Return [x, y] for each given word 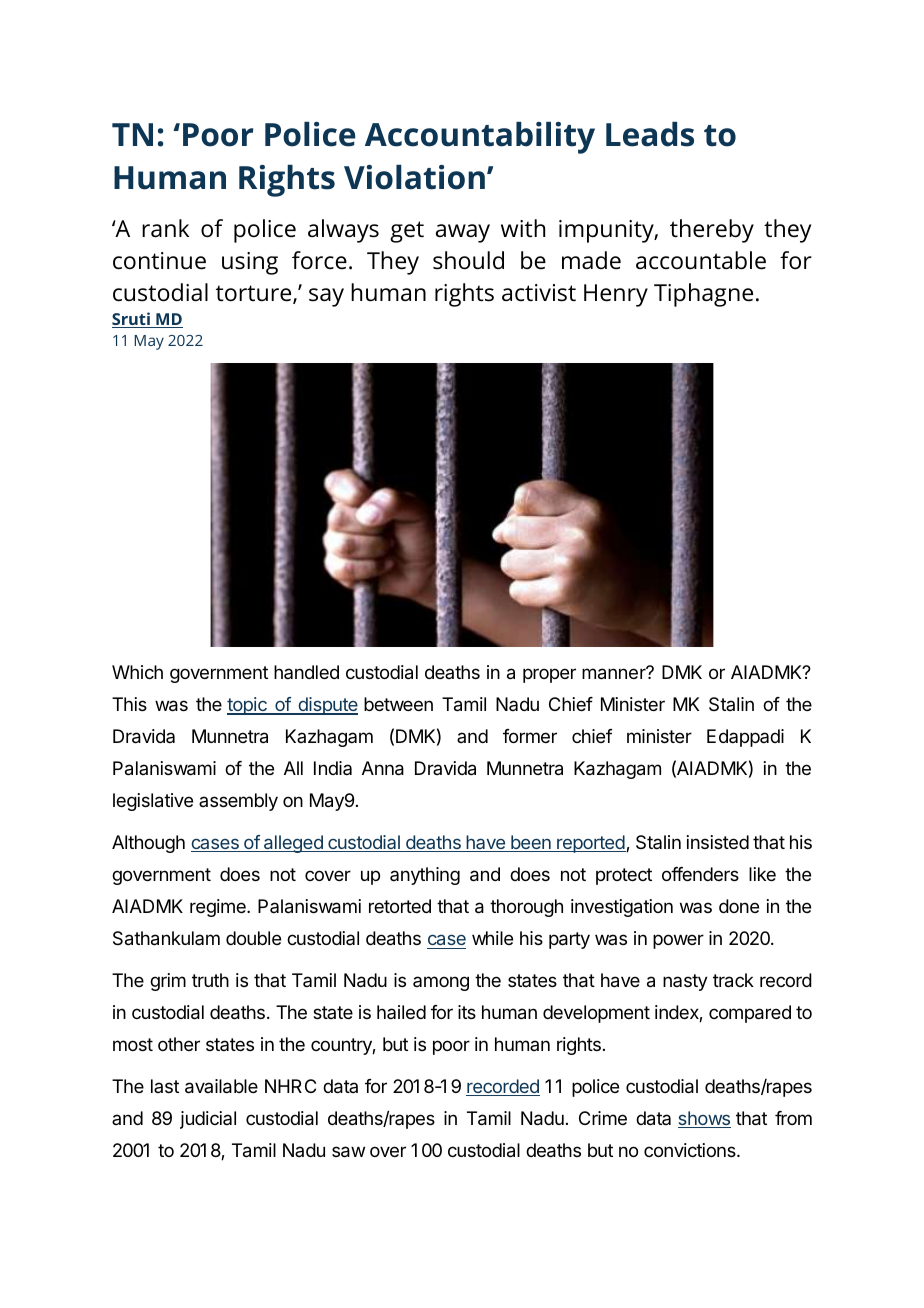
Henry [616, 295]
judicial [208, 1120]
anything [425, 876]
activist [539, 293]
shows [704, 1119]
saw [348, 1152]
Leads [650, 134]
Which [137, 672]
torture [255, 294]
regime [219, 908]
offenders [700, 874]
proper [549, 675]
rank [165, 228]
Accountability [480, 138]
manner [615, 673]
